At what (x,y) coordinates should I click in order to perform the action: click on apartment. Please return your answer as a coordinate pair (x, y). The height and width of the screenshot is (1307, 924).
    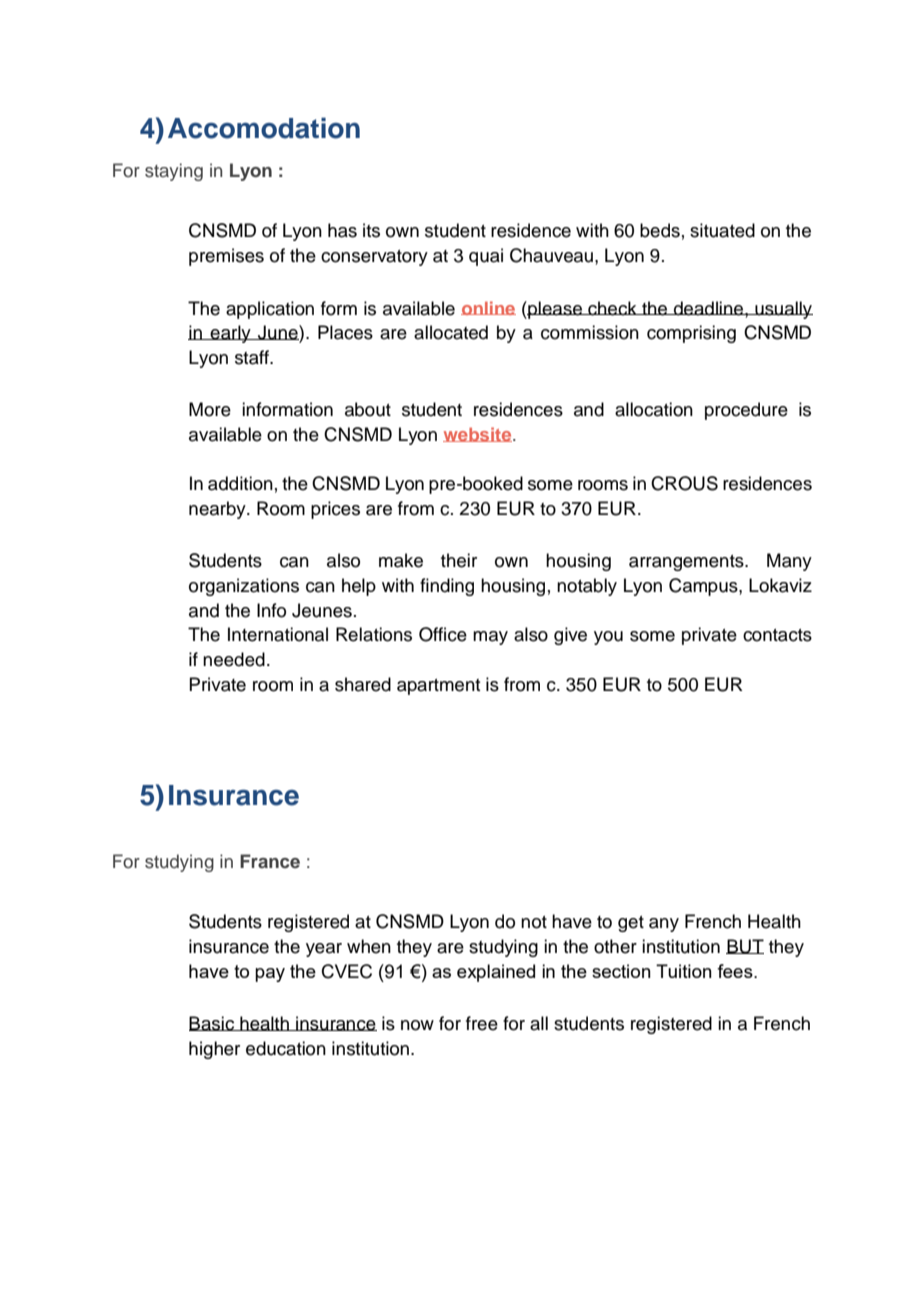
    Looking at the image, I should click on (438, 687).
